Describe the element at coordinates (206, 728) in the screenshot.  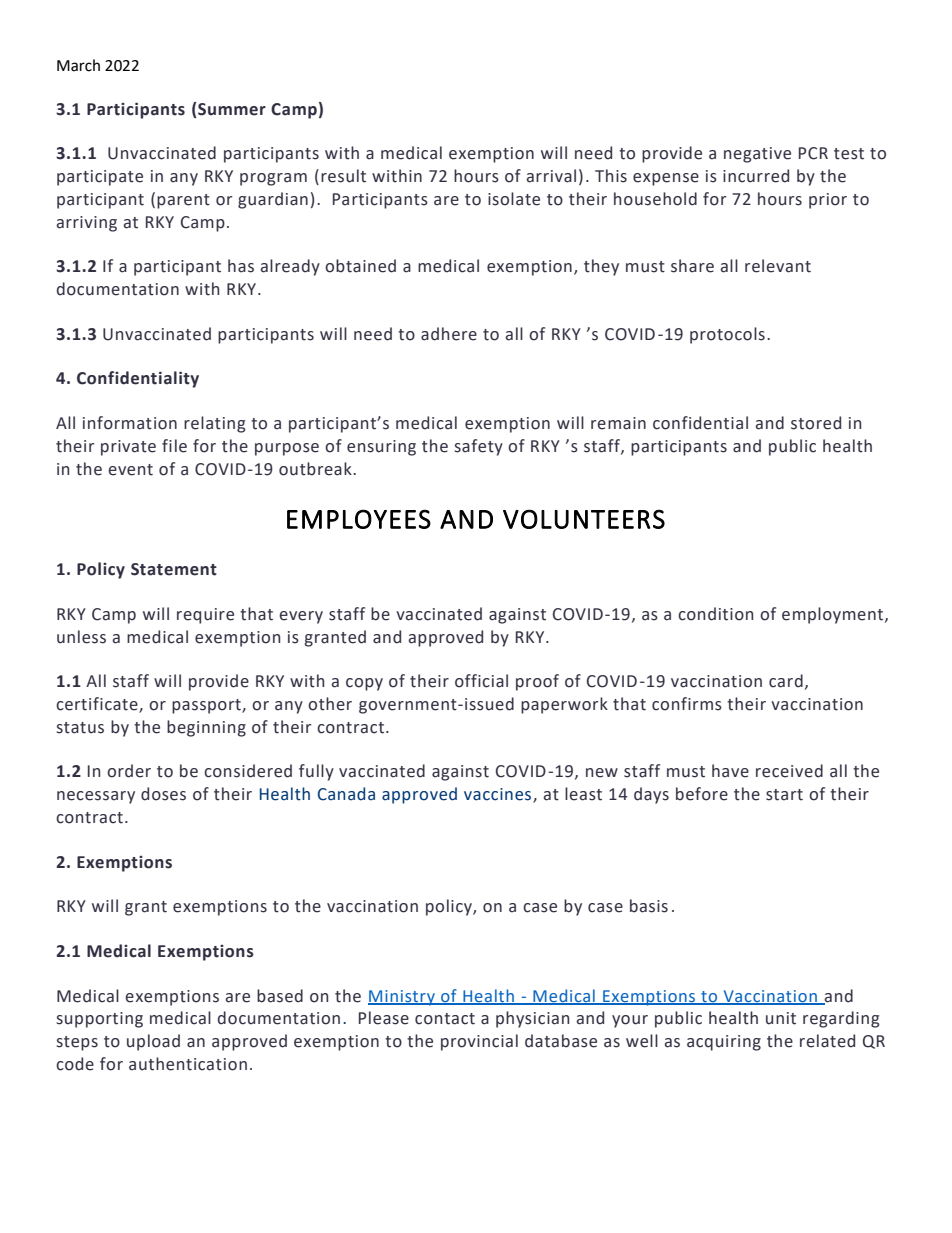
I see `beginning` at that location.
